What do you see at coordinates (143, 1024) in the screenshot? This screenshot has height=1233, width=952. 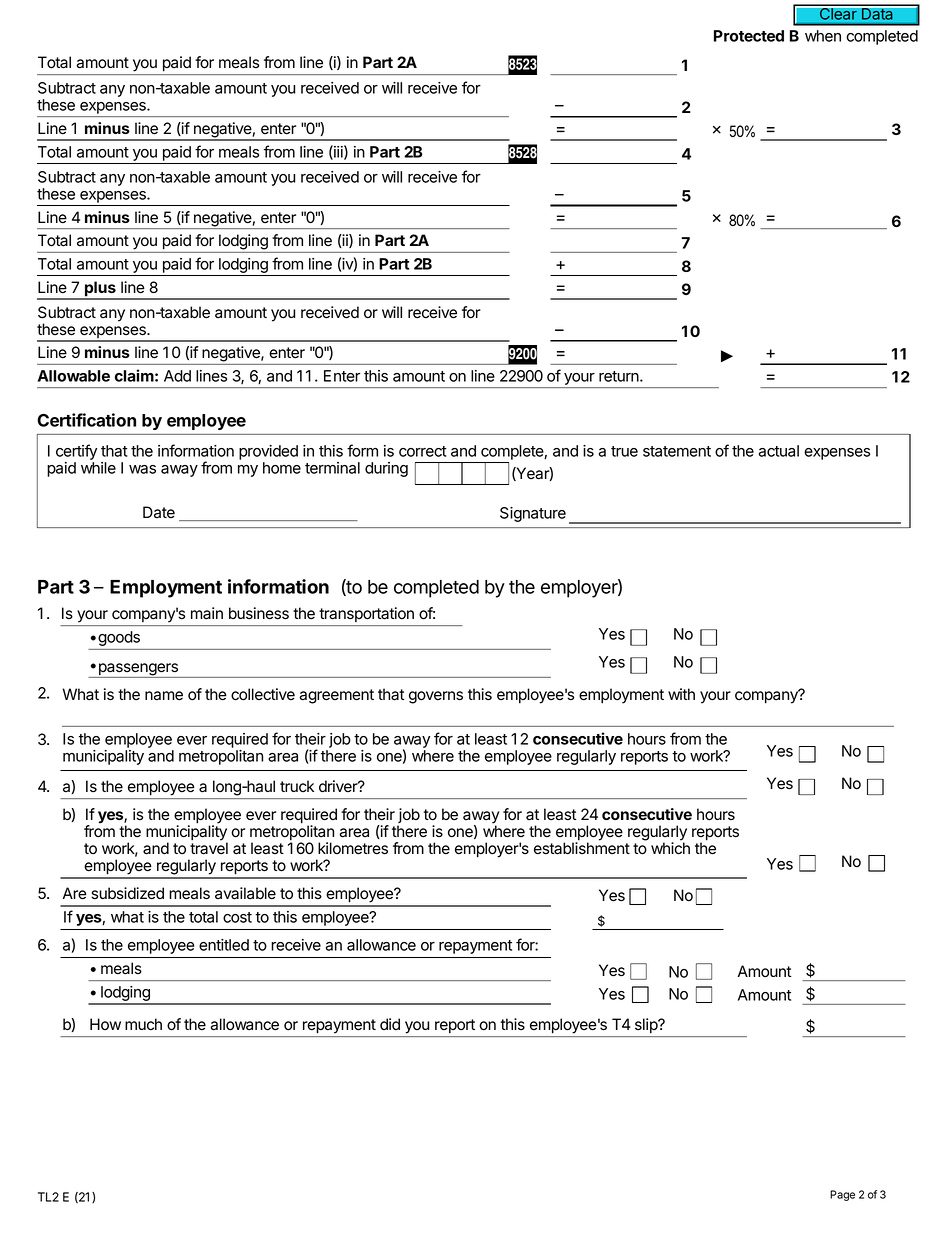 I see `much` at bounding box center [143, 1024].
